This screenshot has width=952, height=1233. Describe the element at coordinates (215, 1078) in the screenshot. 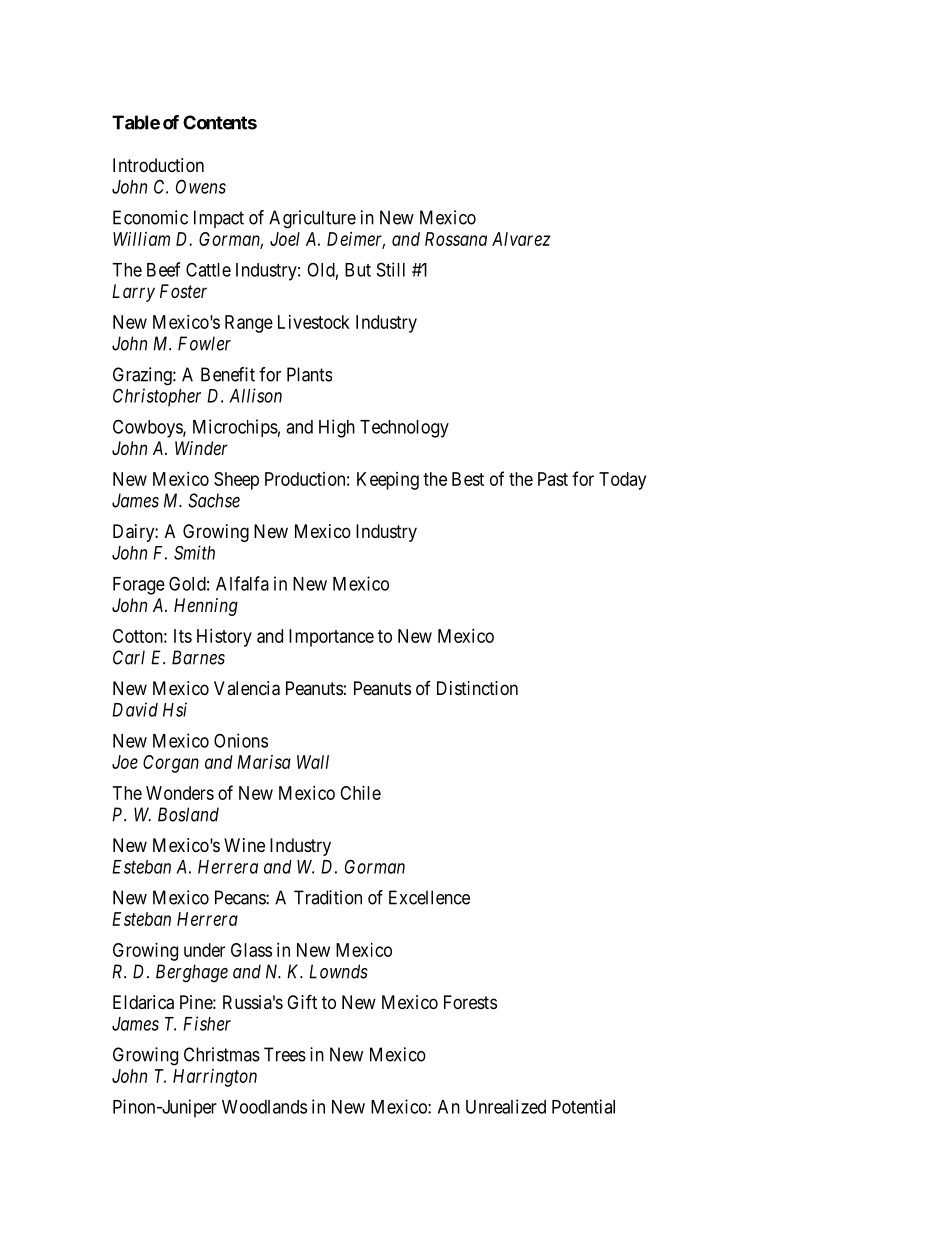

I see `Harrington` at that location.
